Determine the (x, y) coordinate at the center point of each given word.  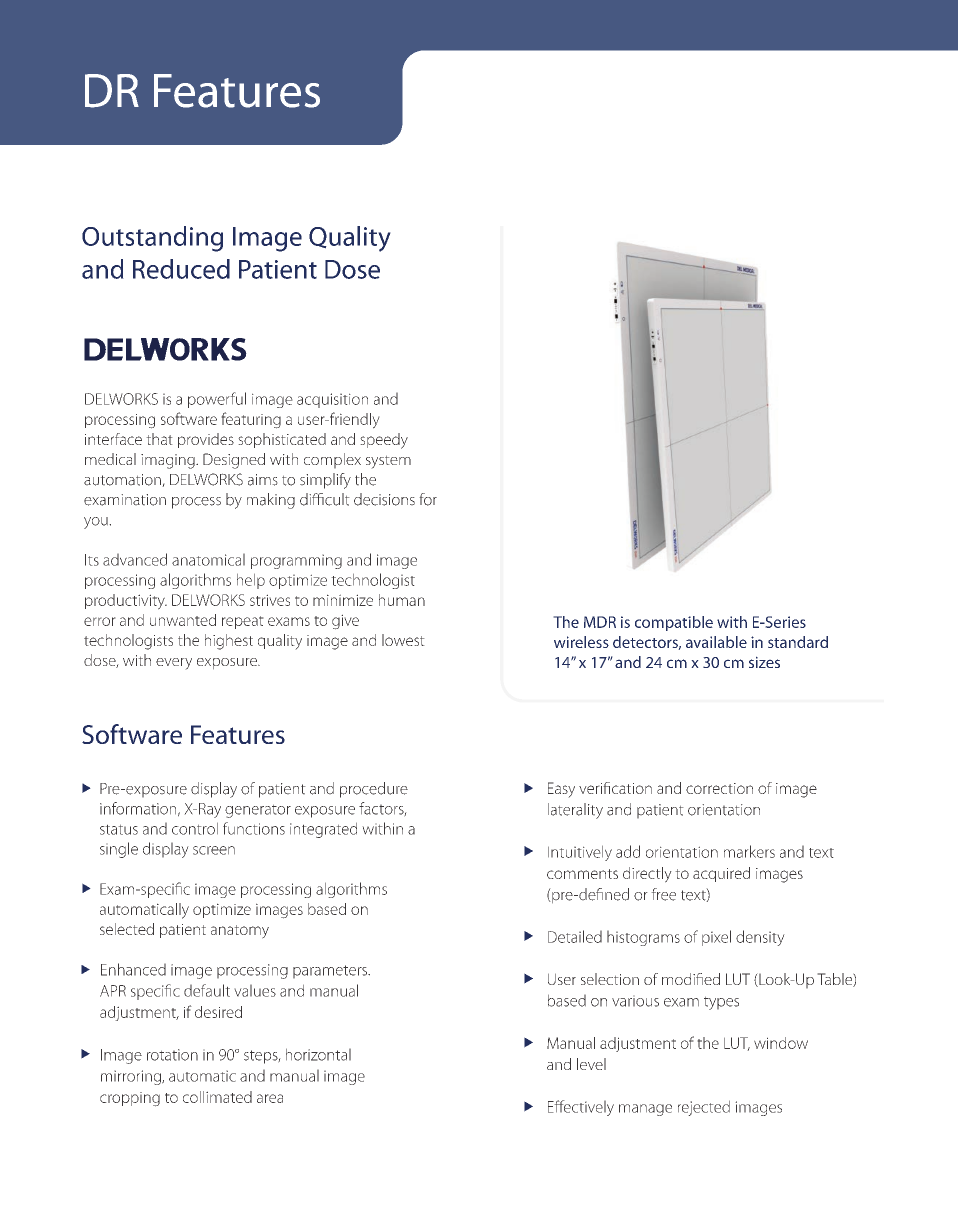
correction (719, 788)
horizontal (318, 1054)
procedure (374, 790)
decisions (384, 499)
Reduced (181, 269)
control (195, 828)
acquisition (332, 400)
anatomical (208, 559)
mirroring (132, 1077)
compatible (674, 623)
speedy (384, 441)
